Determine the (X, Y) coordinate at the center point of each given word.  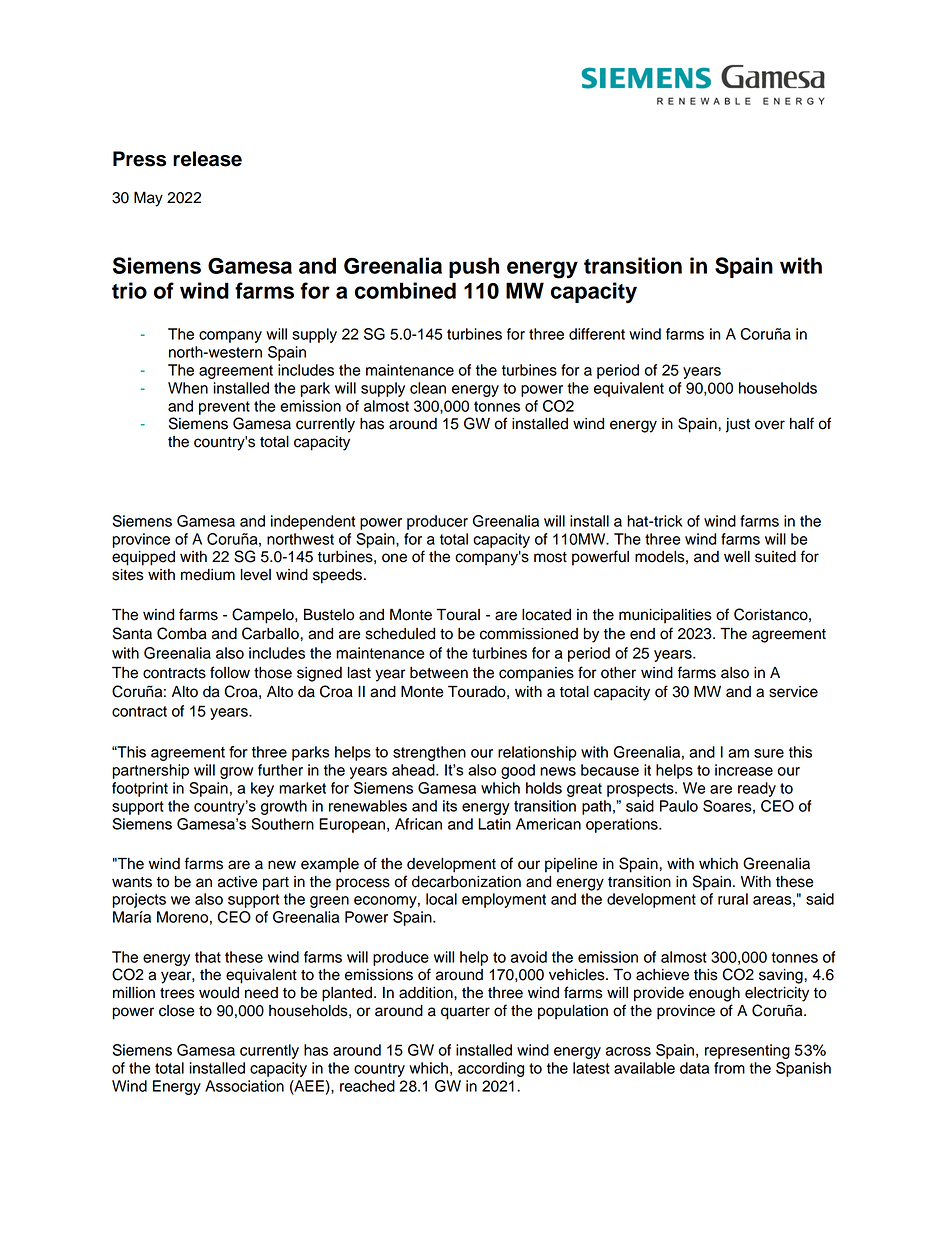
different (597, 334)
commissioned (529, 634)
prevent (224, 408)
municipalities (665, 616)
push (474, 267)
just (738, 425)
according (491, 1069)
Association (244, 1086)
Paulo (679, 806)
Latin (494, 824)
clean (428, 388)
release (207, 159)
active (238, 882)
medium (208, 575)
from (729, 1068)
